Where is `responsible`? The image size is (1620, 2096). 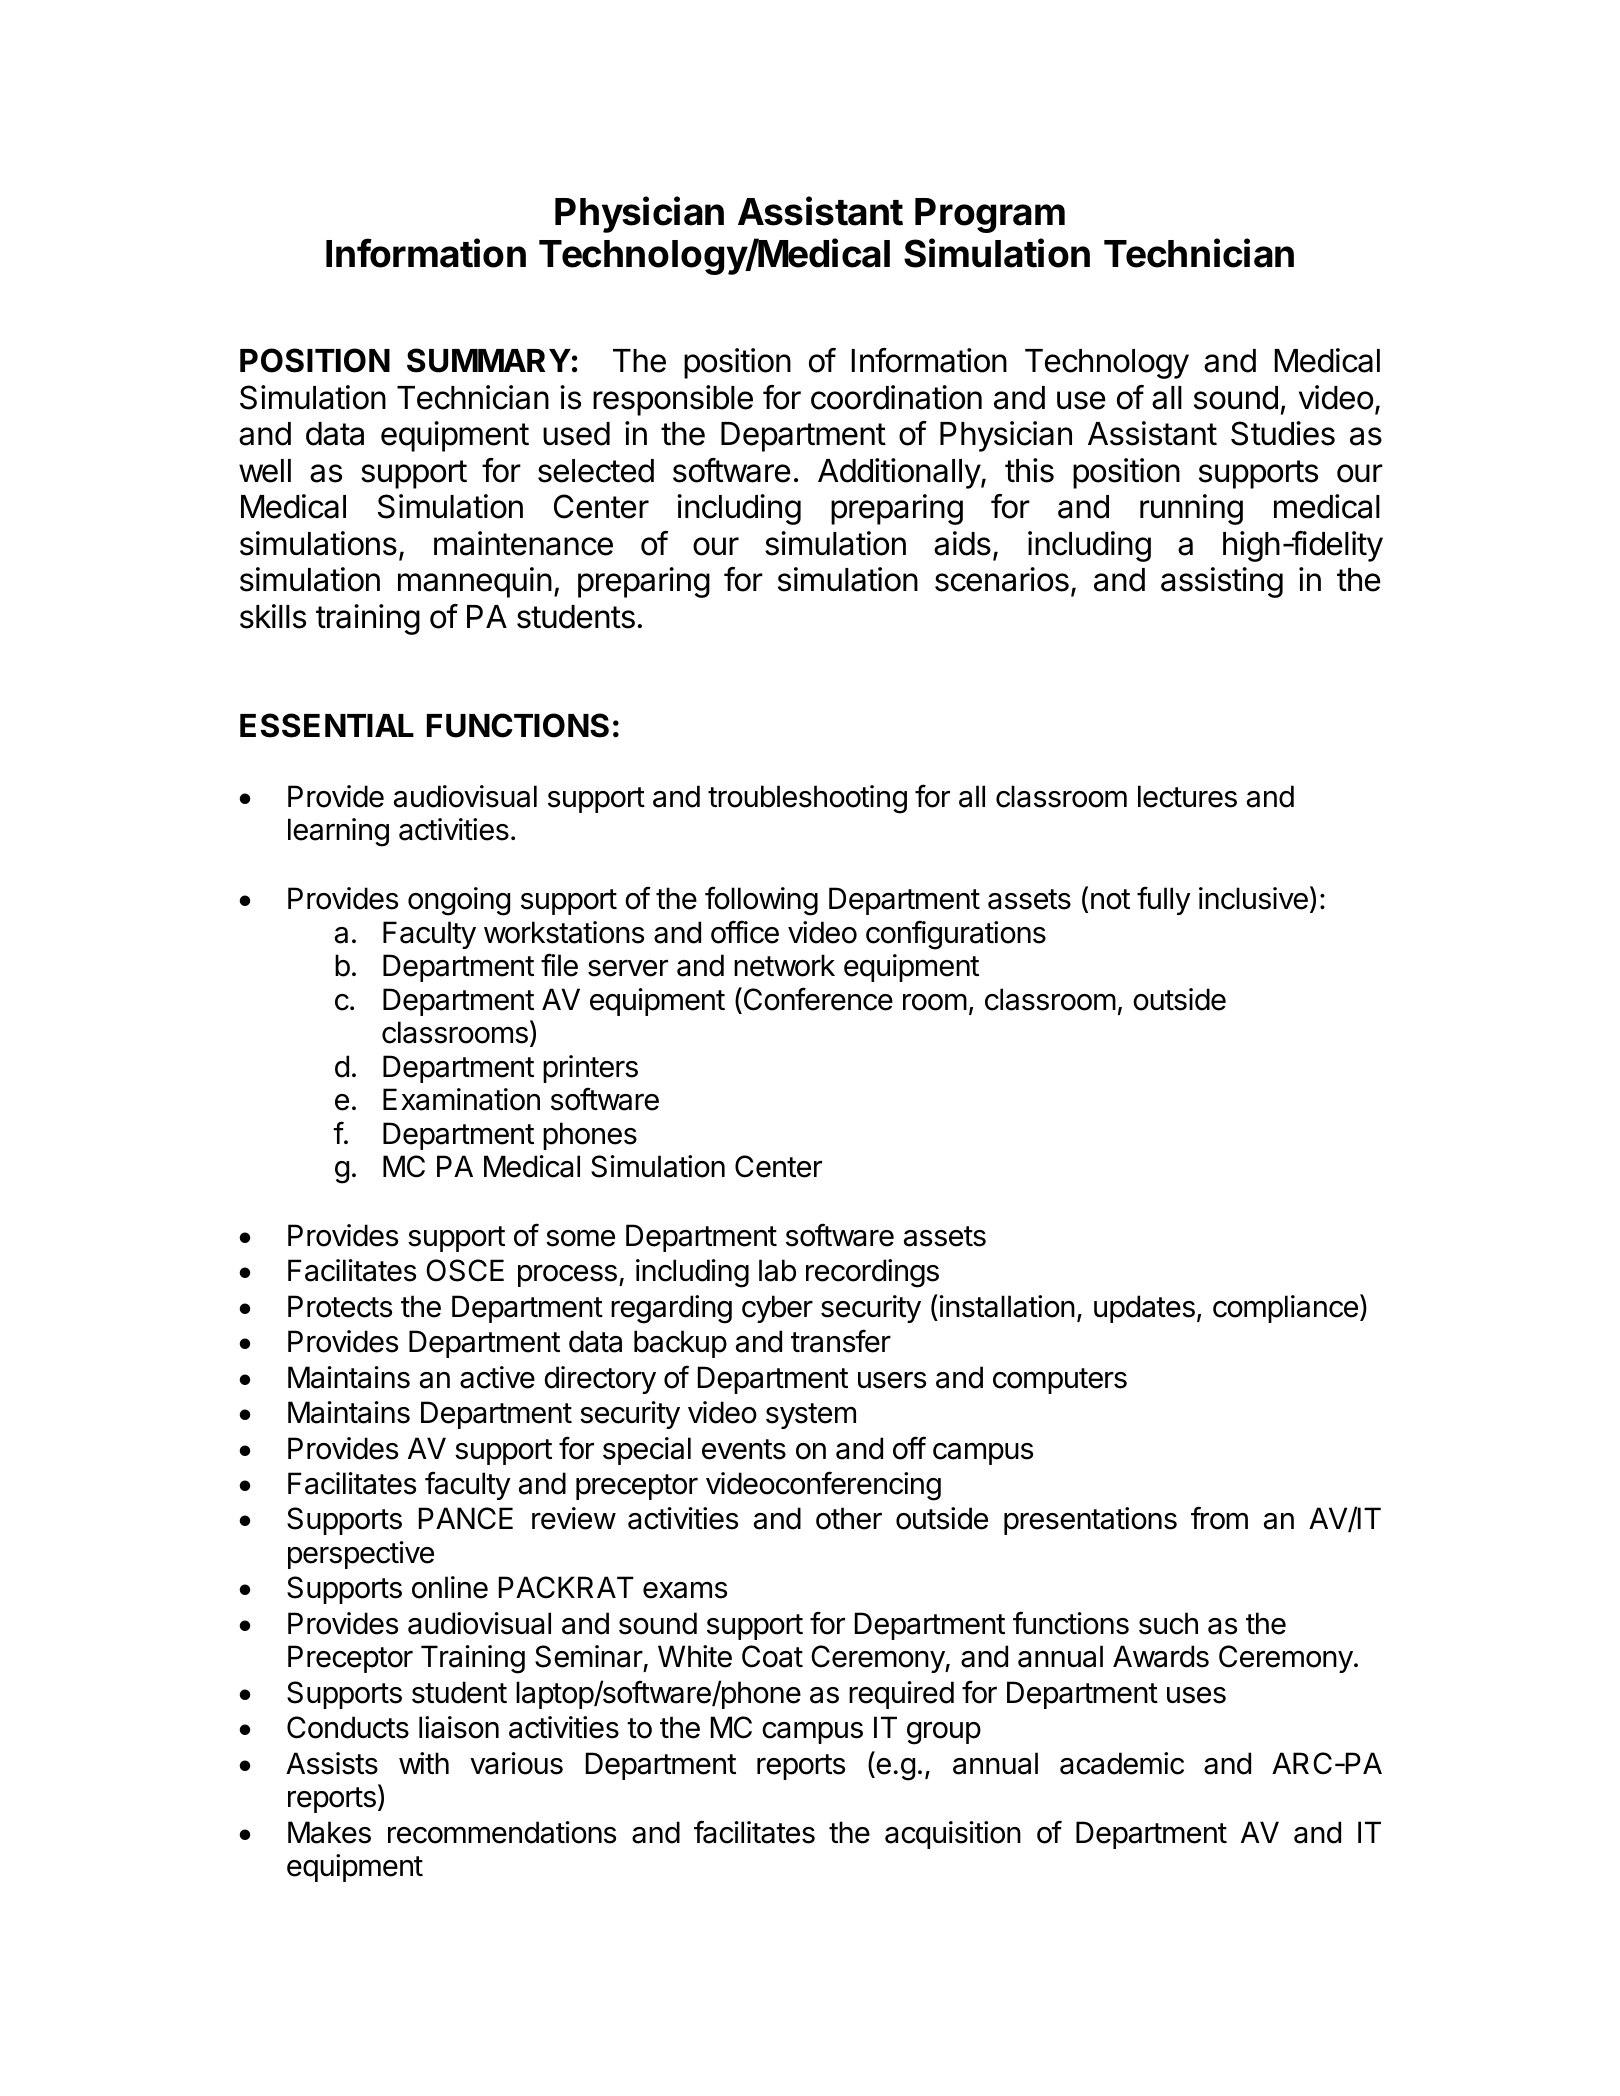 responsible is located at coordinates (673, 400).
